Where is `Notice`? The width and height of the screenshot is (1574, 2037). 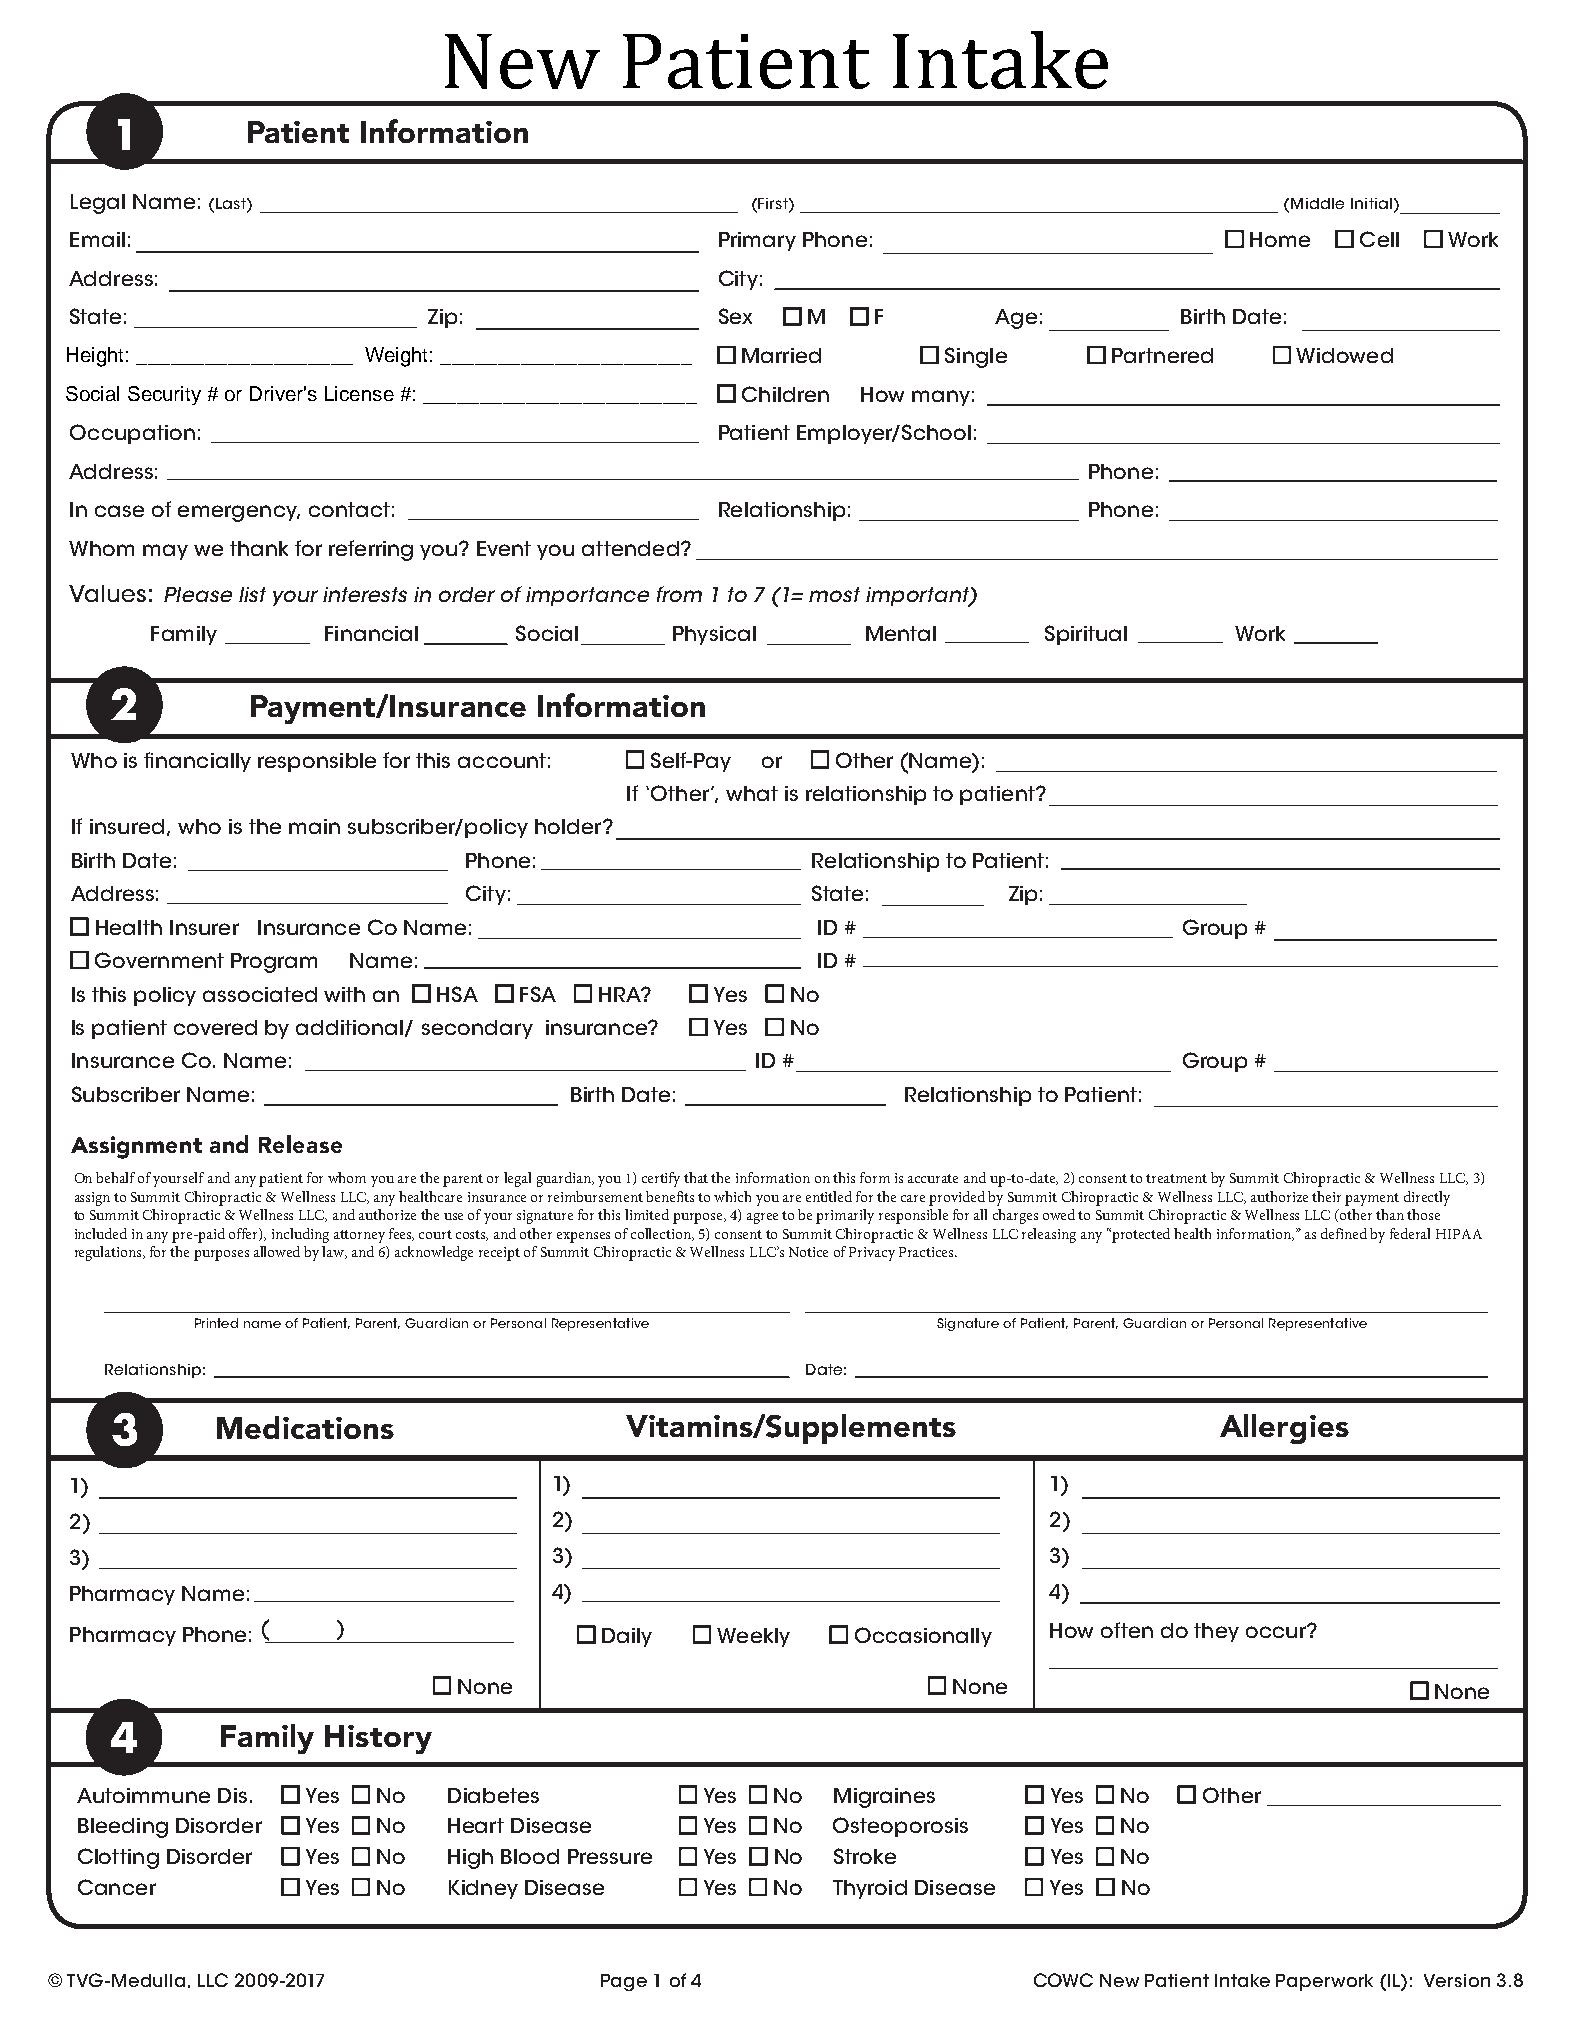
Notice is located at coordinates (808, 1252).
